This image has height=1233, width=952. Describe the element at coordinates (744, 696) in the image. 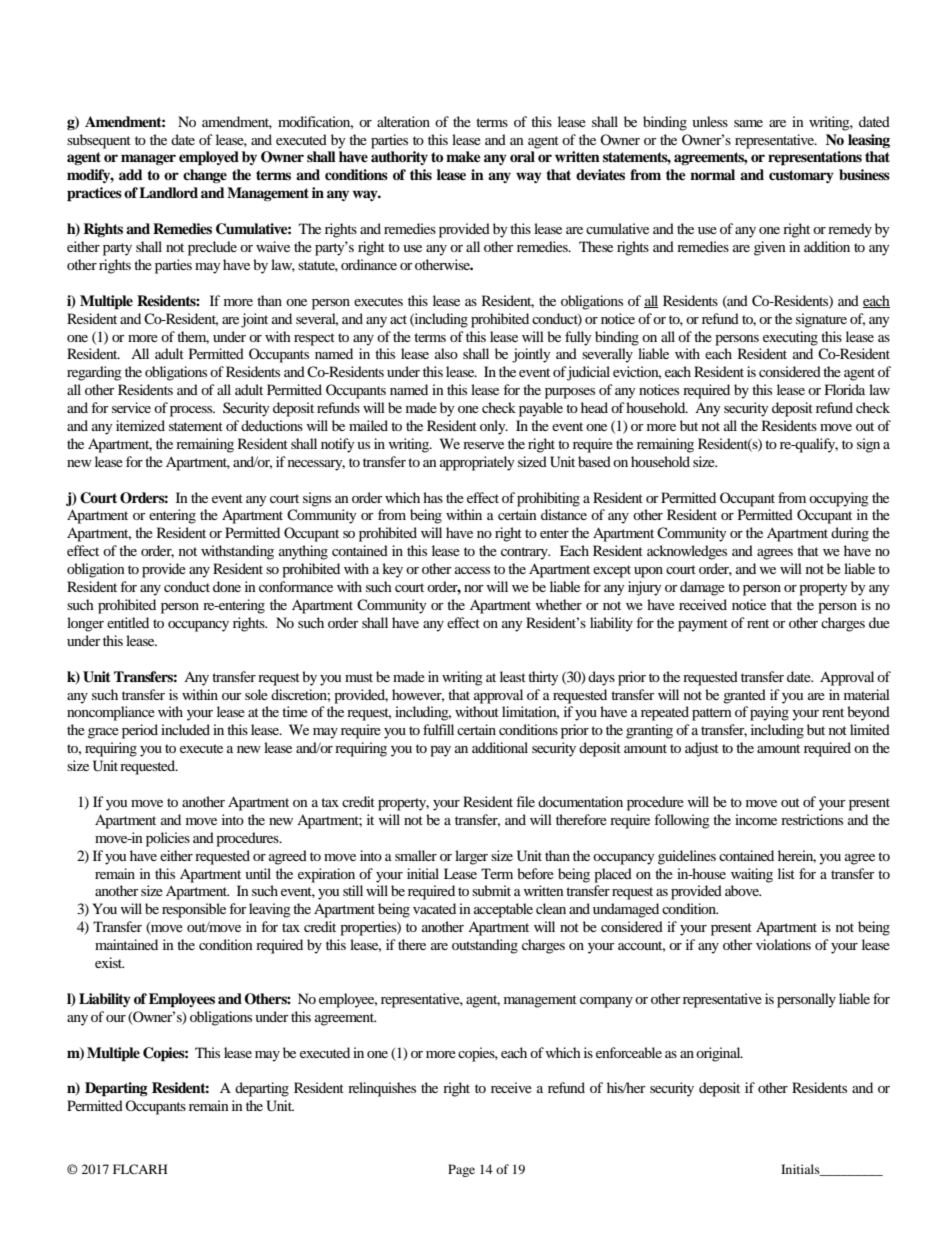

I see `granted` at that location.
